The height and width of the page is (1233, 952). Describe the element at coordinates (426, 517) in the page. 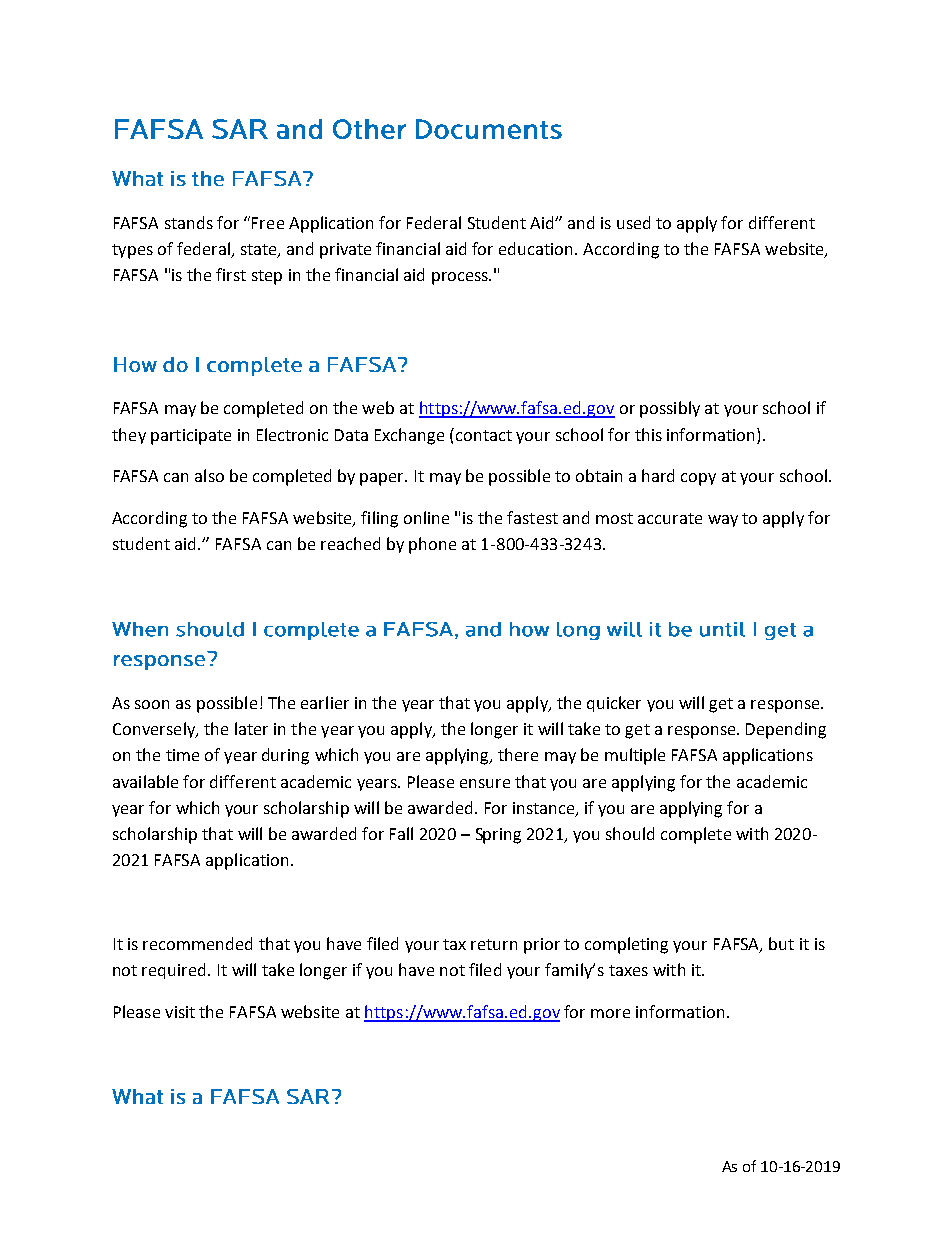

I see `online` at that location.
